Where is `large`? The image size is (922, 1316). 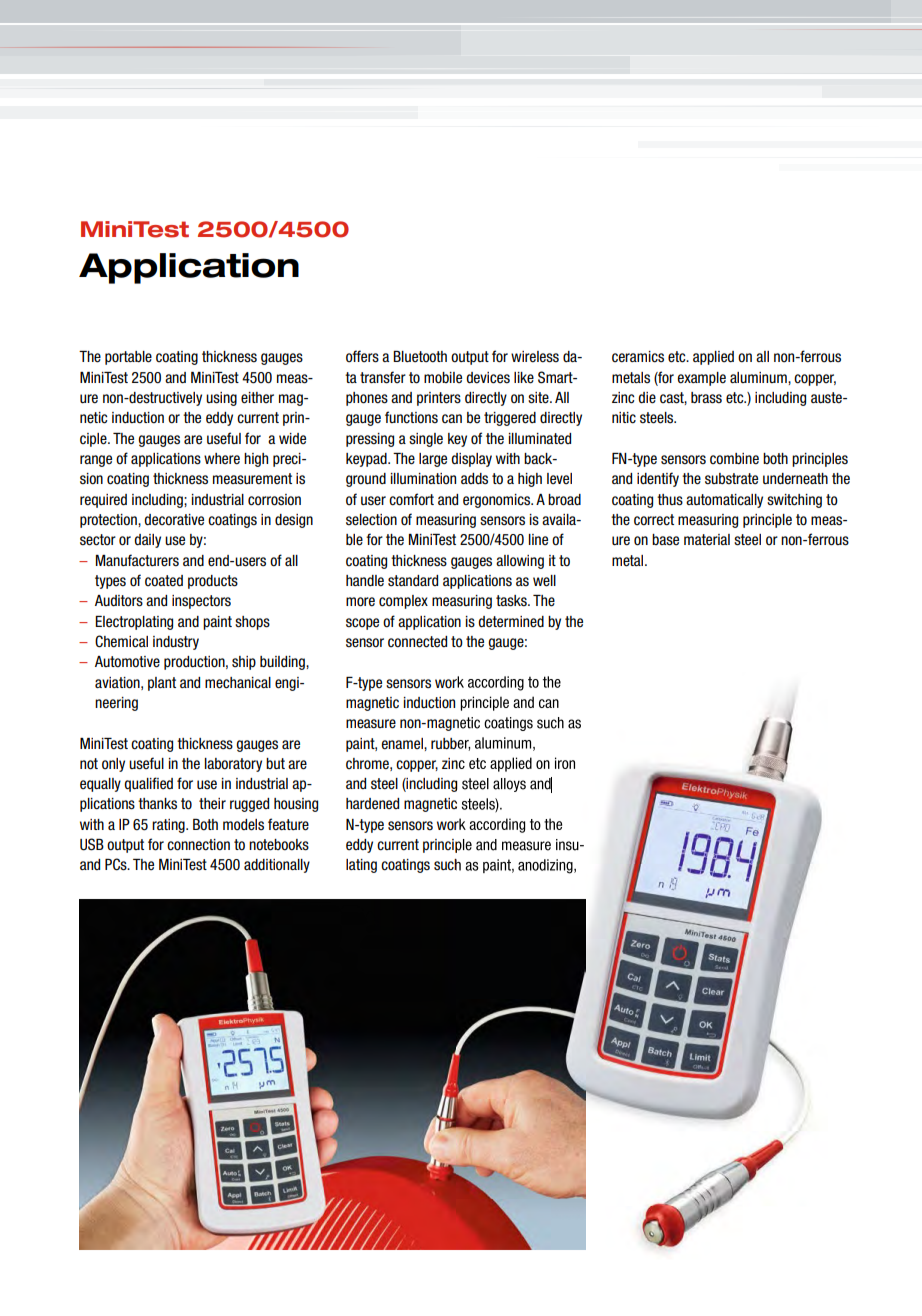 large is located at coordinates (433, 460).
